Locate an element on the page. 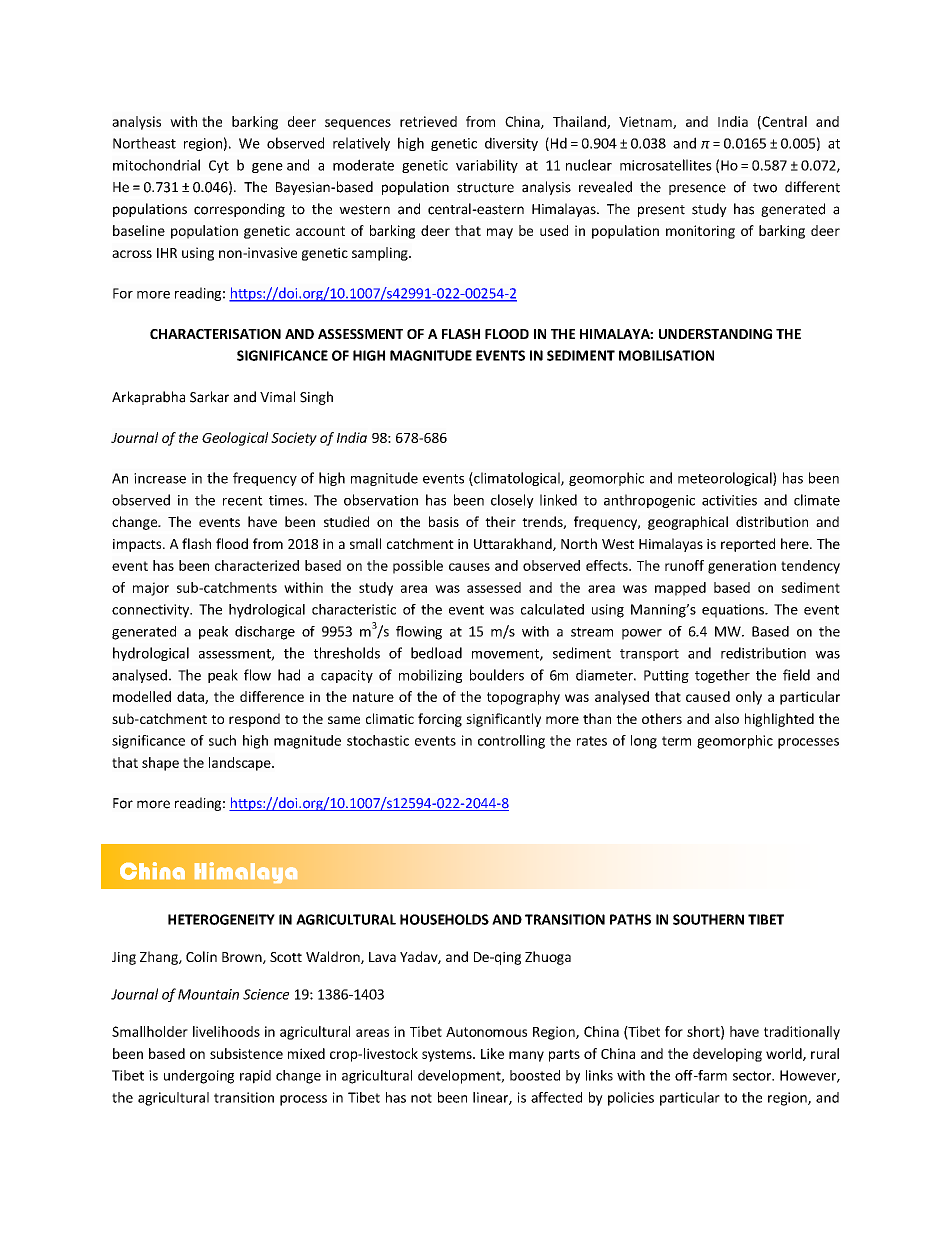  Cyt is located at coordinates (219, 166).
